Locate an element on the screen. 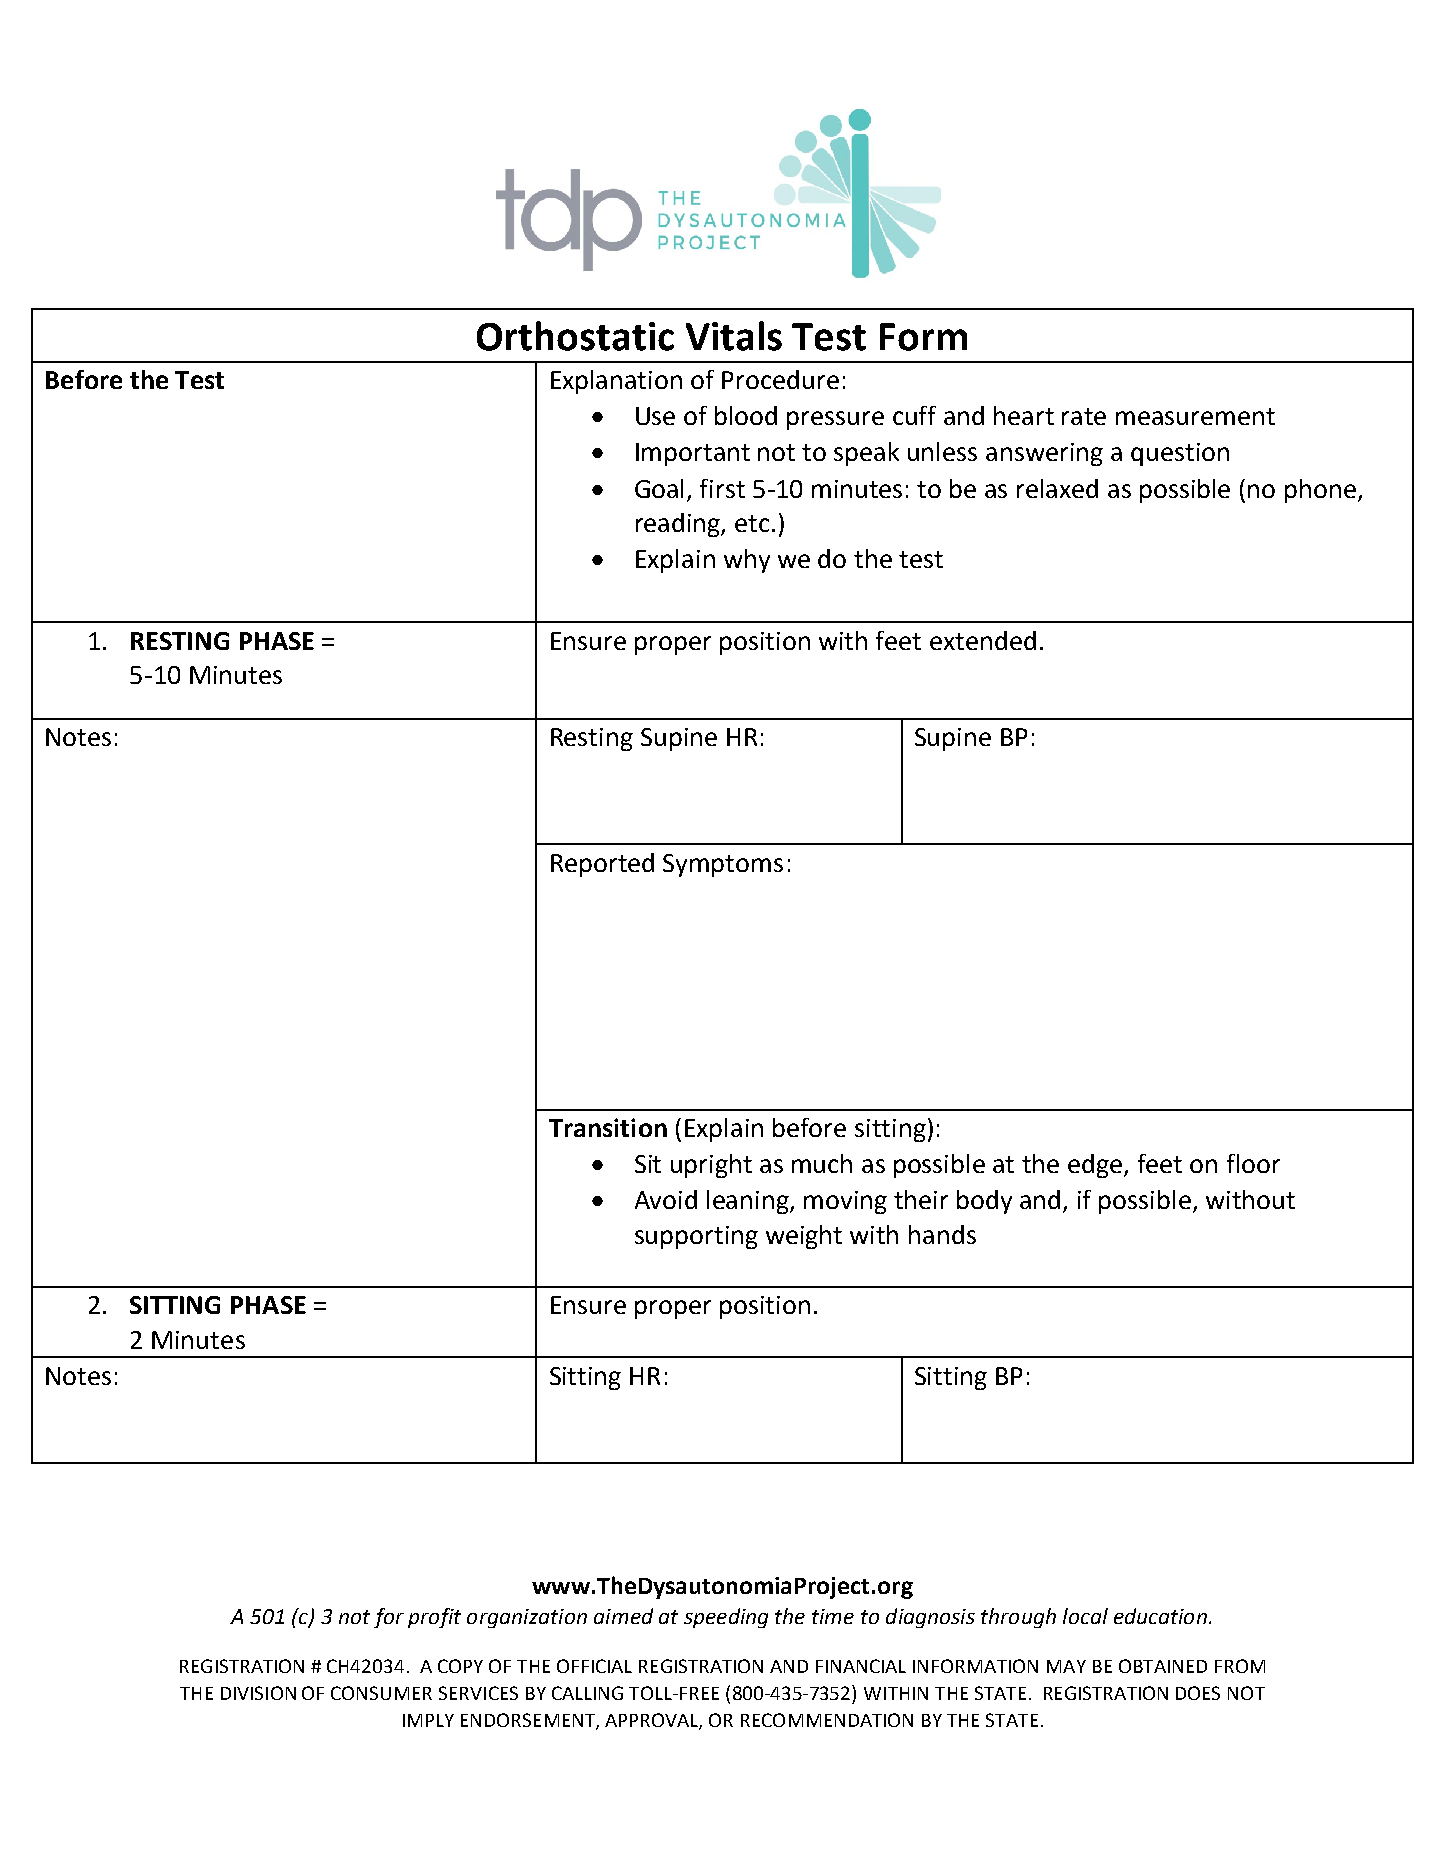  Transition is located at coordinates (608, 1127).
